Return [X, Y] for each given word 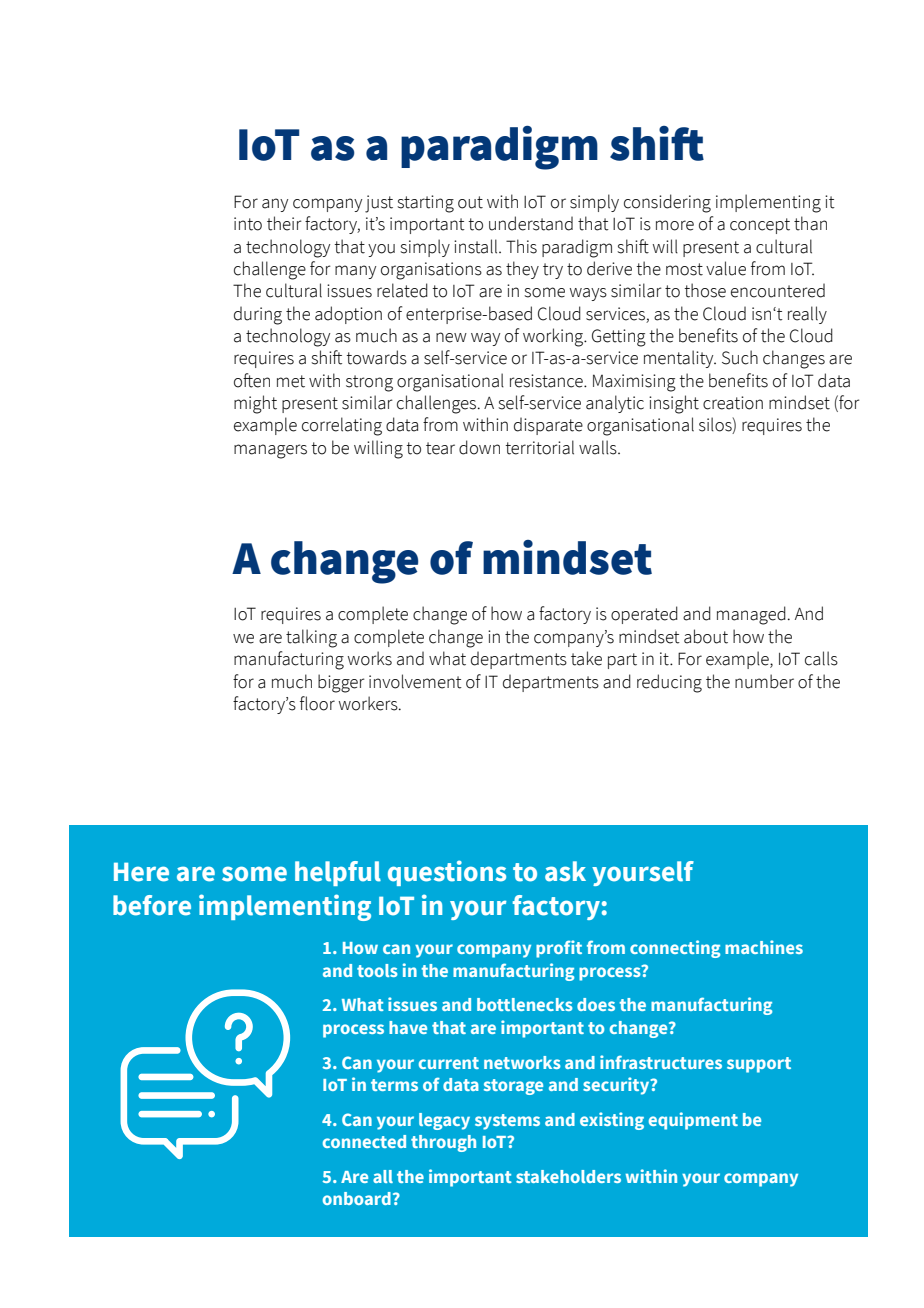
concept [760, 226]
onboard [357, 1198]
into [248, 224]
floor [317, 703]
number [764, 681]
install [477, 246]
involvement [415, 681]
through [443, 1143]
